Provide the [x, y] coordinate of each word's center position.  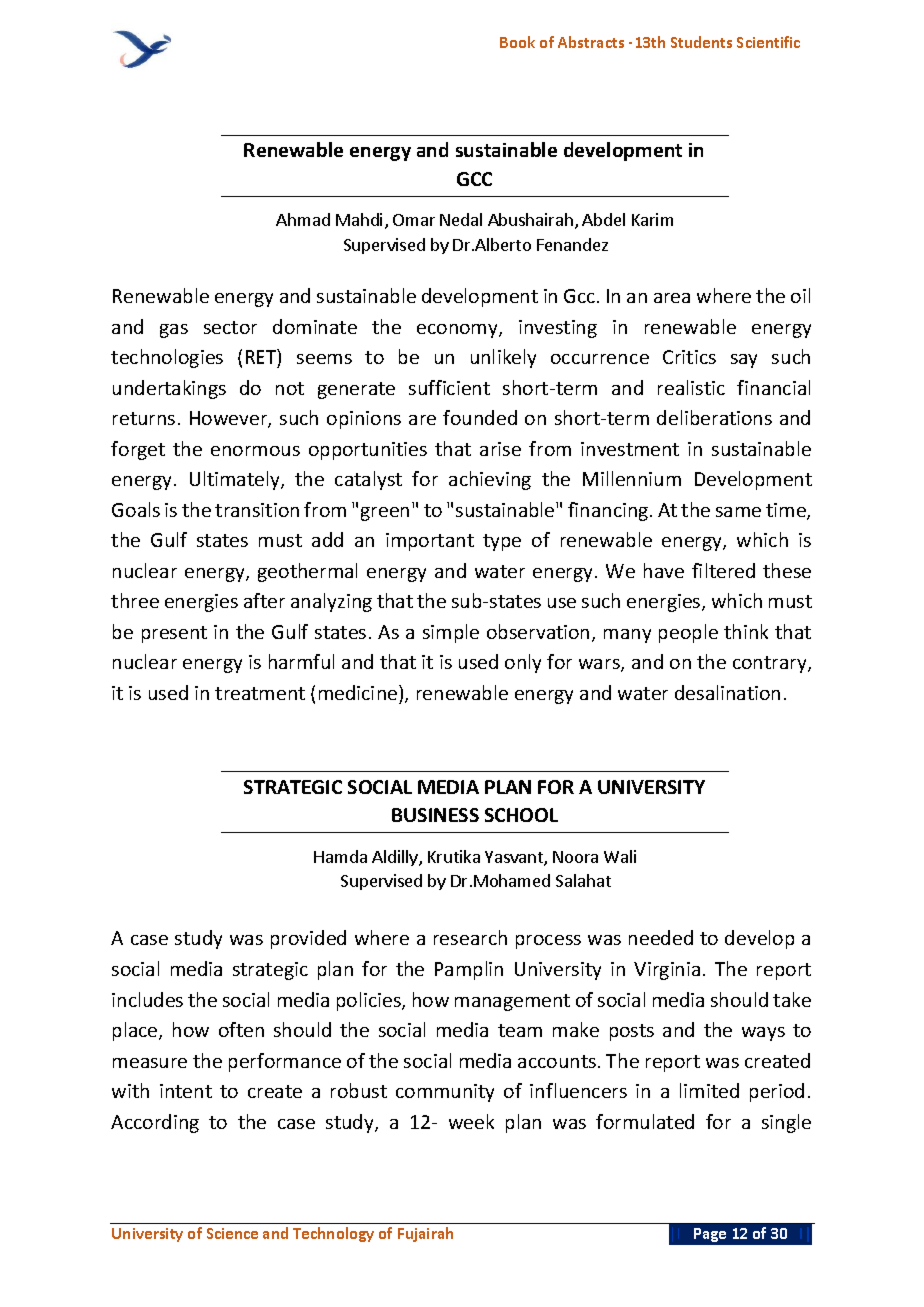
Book [517, 42]
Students [701, 42]
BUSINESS [435, 815]
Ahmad [303, 219]
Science [232, 1233]
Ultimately [236, 480]
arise [500, 449]
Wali [620, 856]
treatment [260, 693]
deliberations [714, 417]
